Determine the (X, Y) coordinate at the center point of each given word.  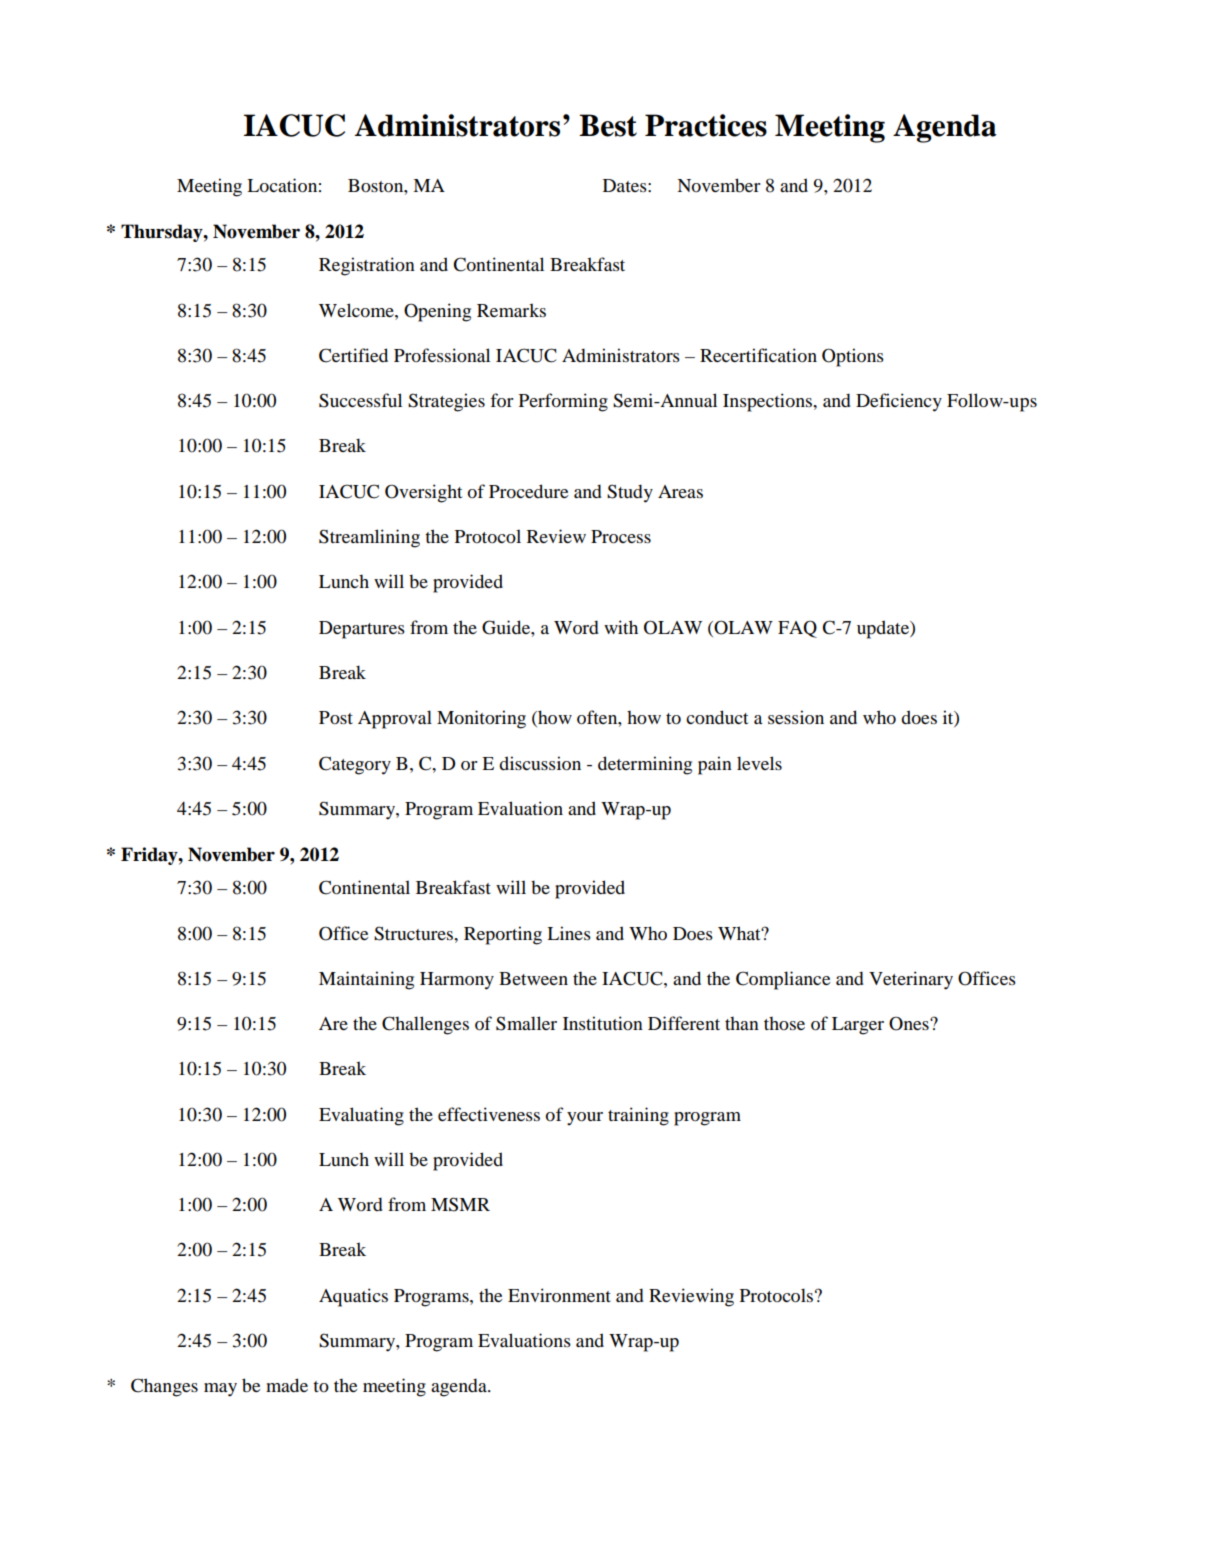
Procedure (528, 491)
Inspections (768, 402)
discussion (540, 763)
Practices (706, 125)
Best (608, 125)
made (287, 1385)
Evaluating (361, 1116)
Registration (367, 266)
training (638, 1116)
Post (336, 717)
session (796, 717)
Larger (858, 1026)
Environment (559, 1295)
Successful (360, 400)
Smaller (526, 1023)
